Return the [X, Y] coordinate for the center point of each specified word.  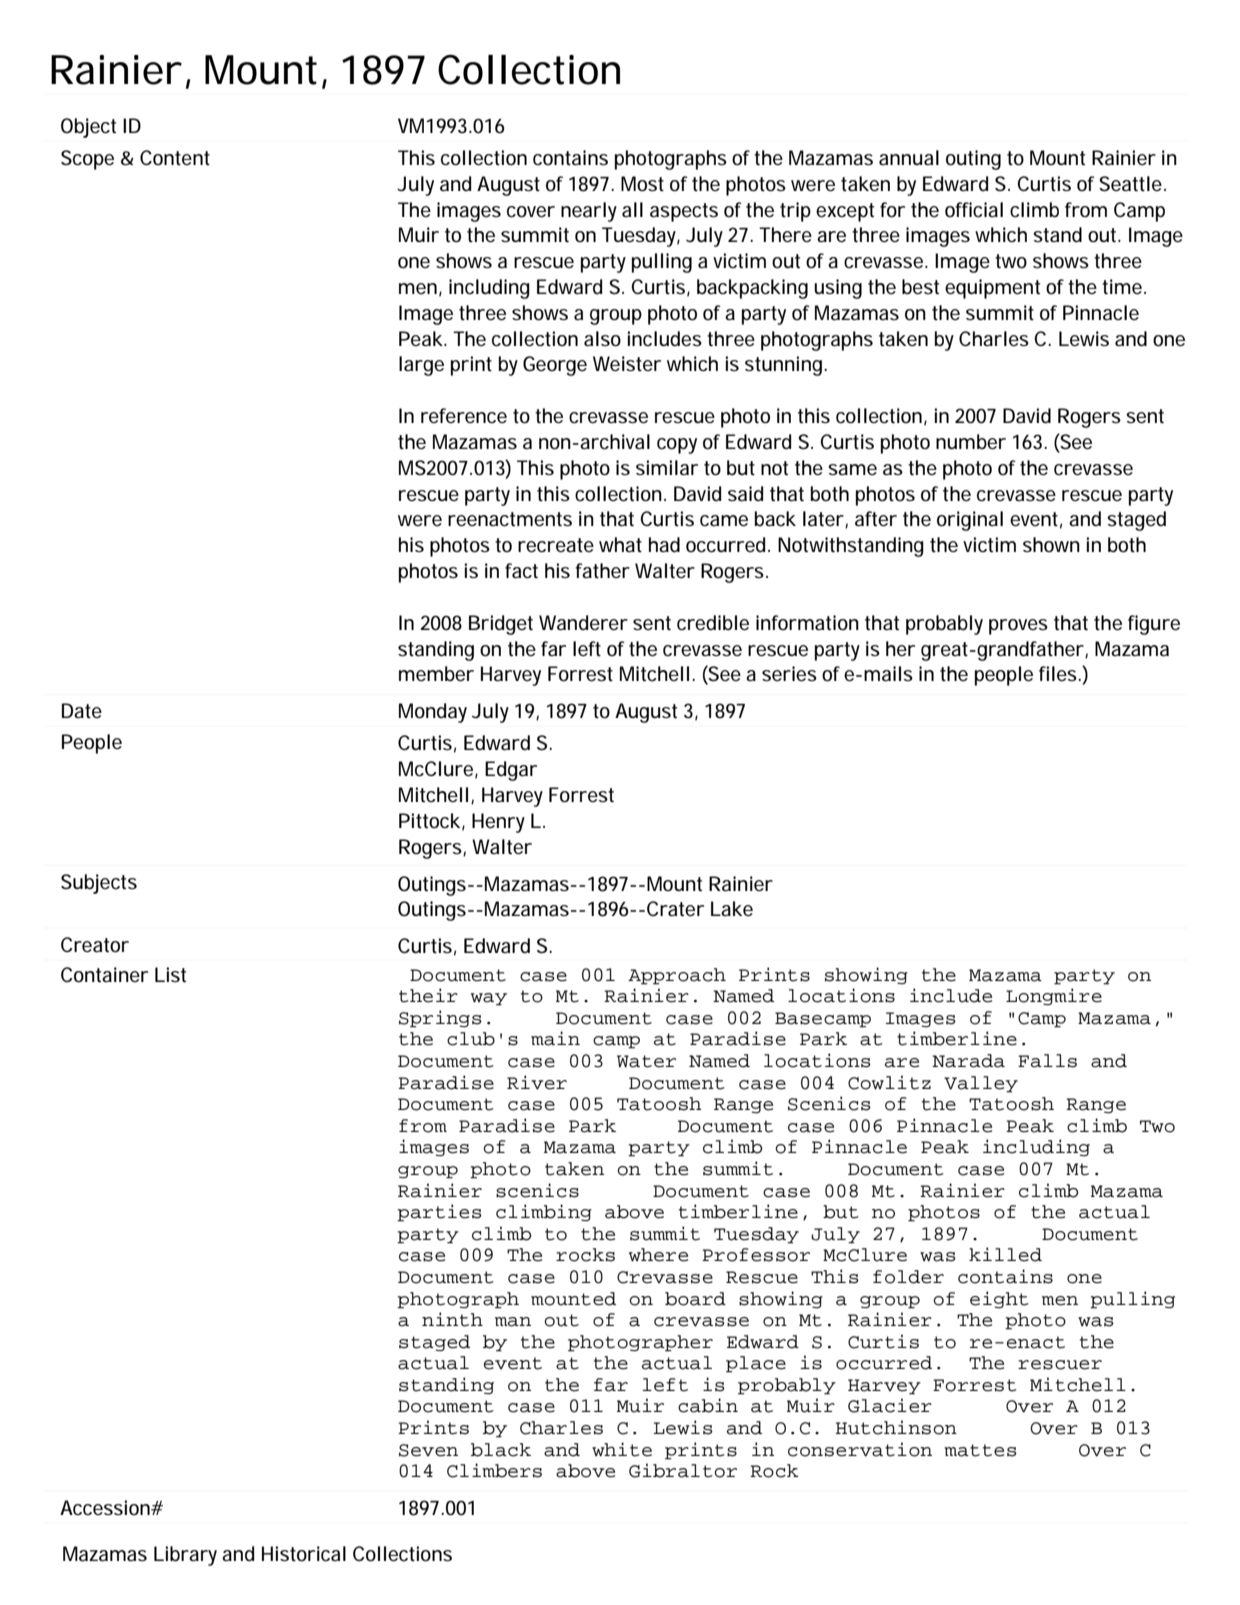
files [1059, 673]
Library [185, 1556]
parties [439, 1213]
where [658, 1255]
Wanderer [583, 623]
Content [175, 157]
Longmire [1054, 996]
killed [1005, 1254]
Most [642, 184]
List [170, 975]
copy [677, 446]
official [974, 209]
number [971, 442]
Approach [677, 976]
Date [82, 710]
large [421, 366]
